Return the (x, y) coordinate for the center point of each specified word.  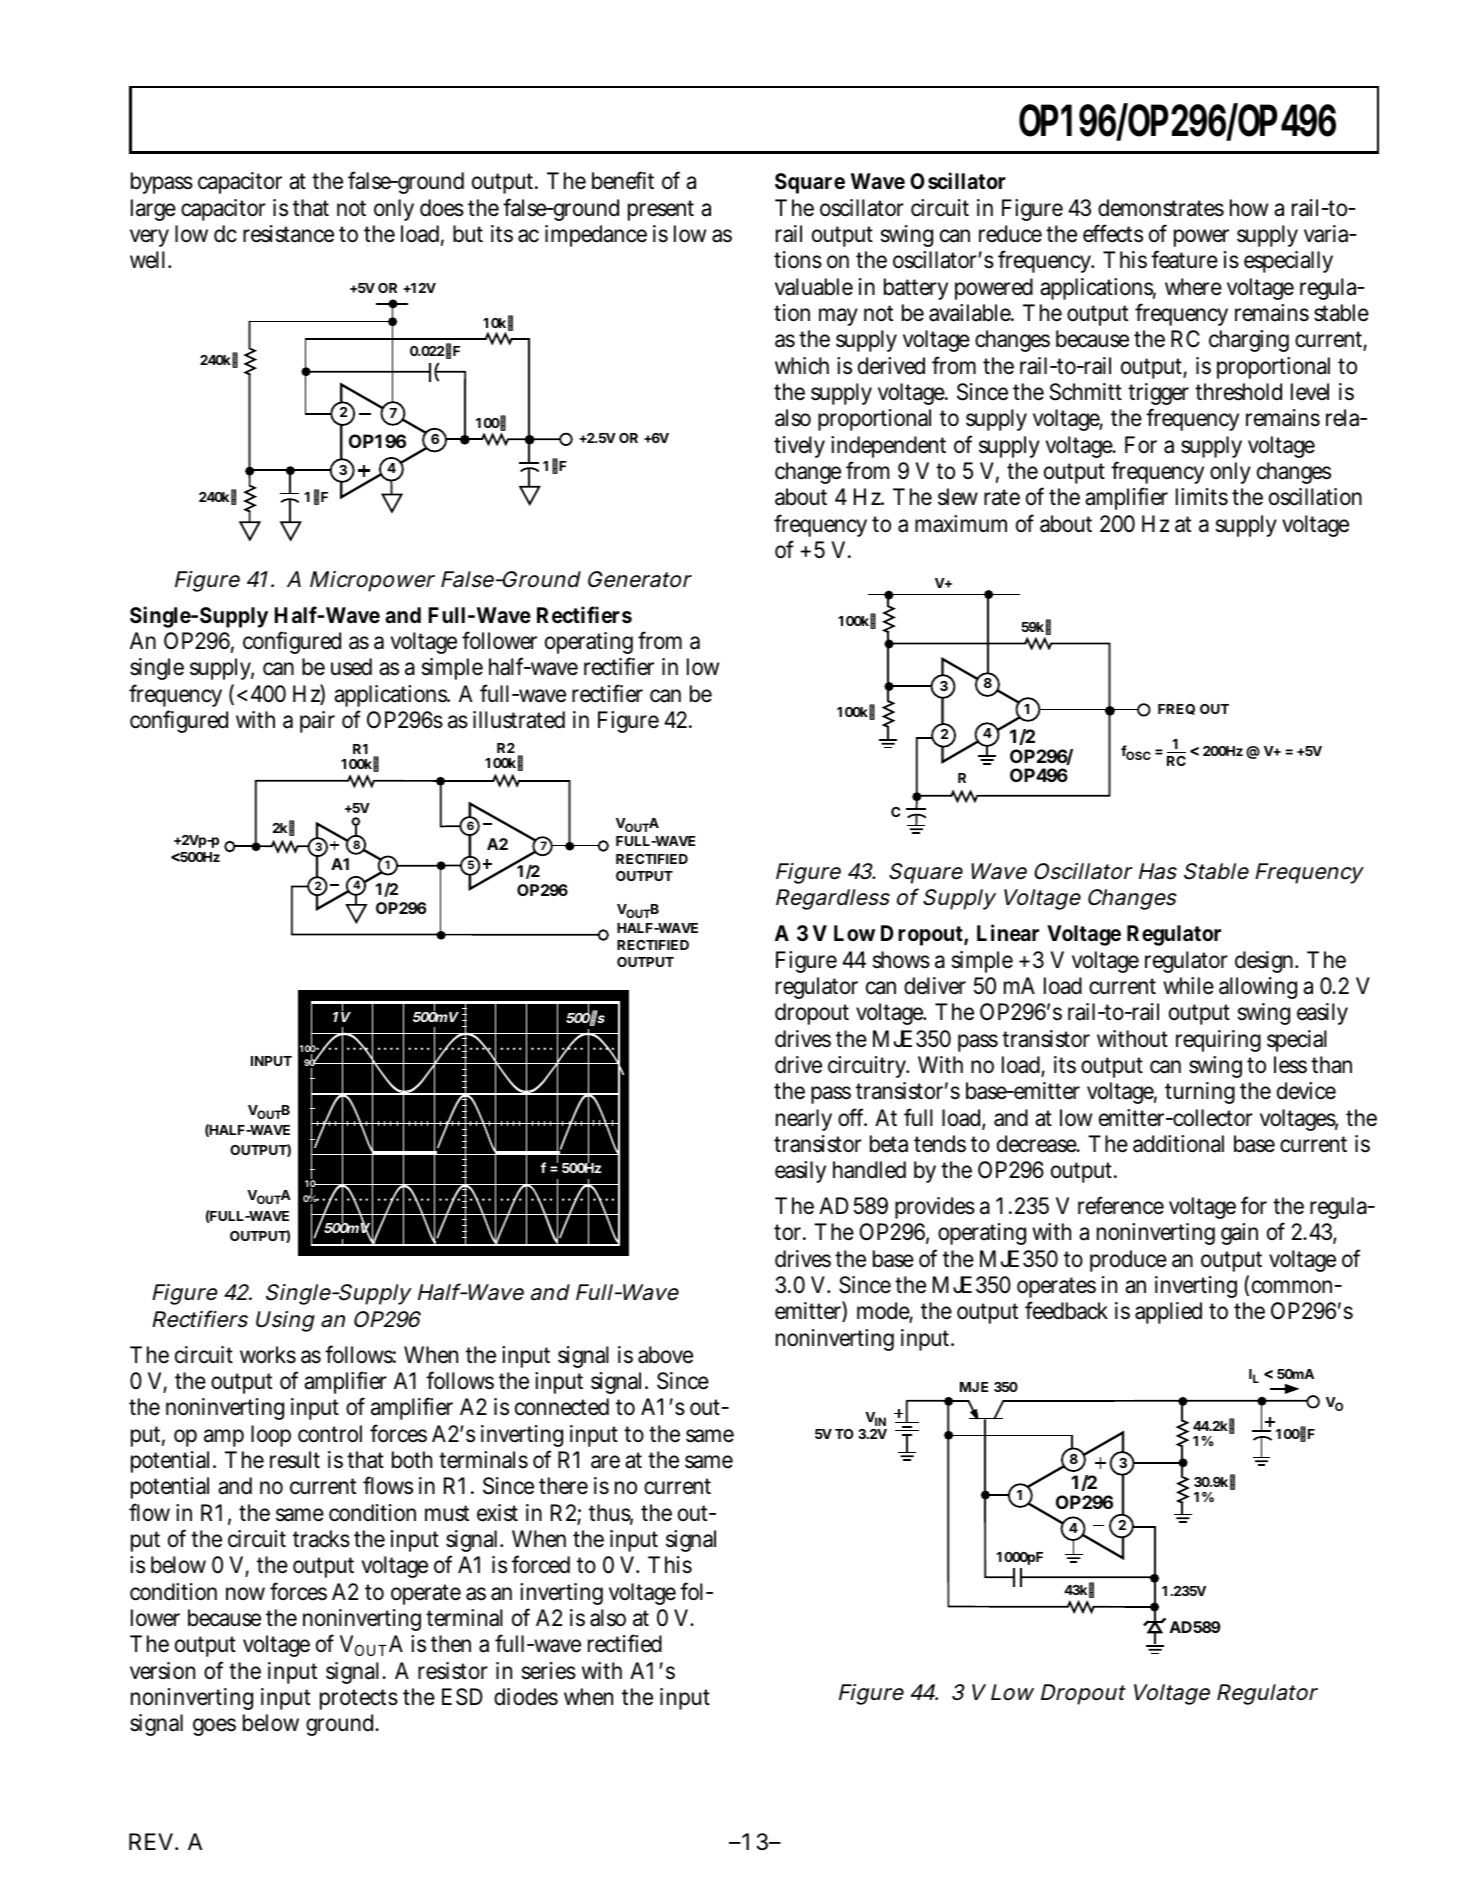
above (665, 1355)
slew (958, 497)
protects (359, 1699)
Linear (1008, 933)
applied (1168, 1313)
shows (901, 960)
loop (271, 1436)
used (351, 667)
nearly (804, 1120)
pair (317, 722)
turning (1200, 1093)
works (268, 1355)
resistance (288, 234)
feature (1184, 259)
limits (1202, 497)
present (661, 210)
